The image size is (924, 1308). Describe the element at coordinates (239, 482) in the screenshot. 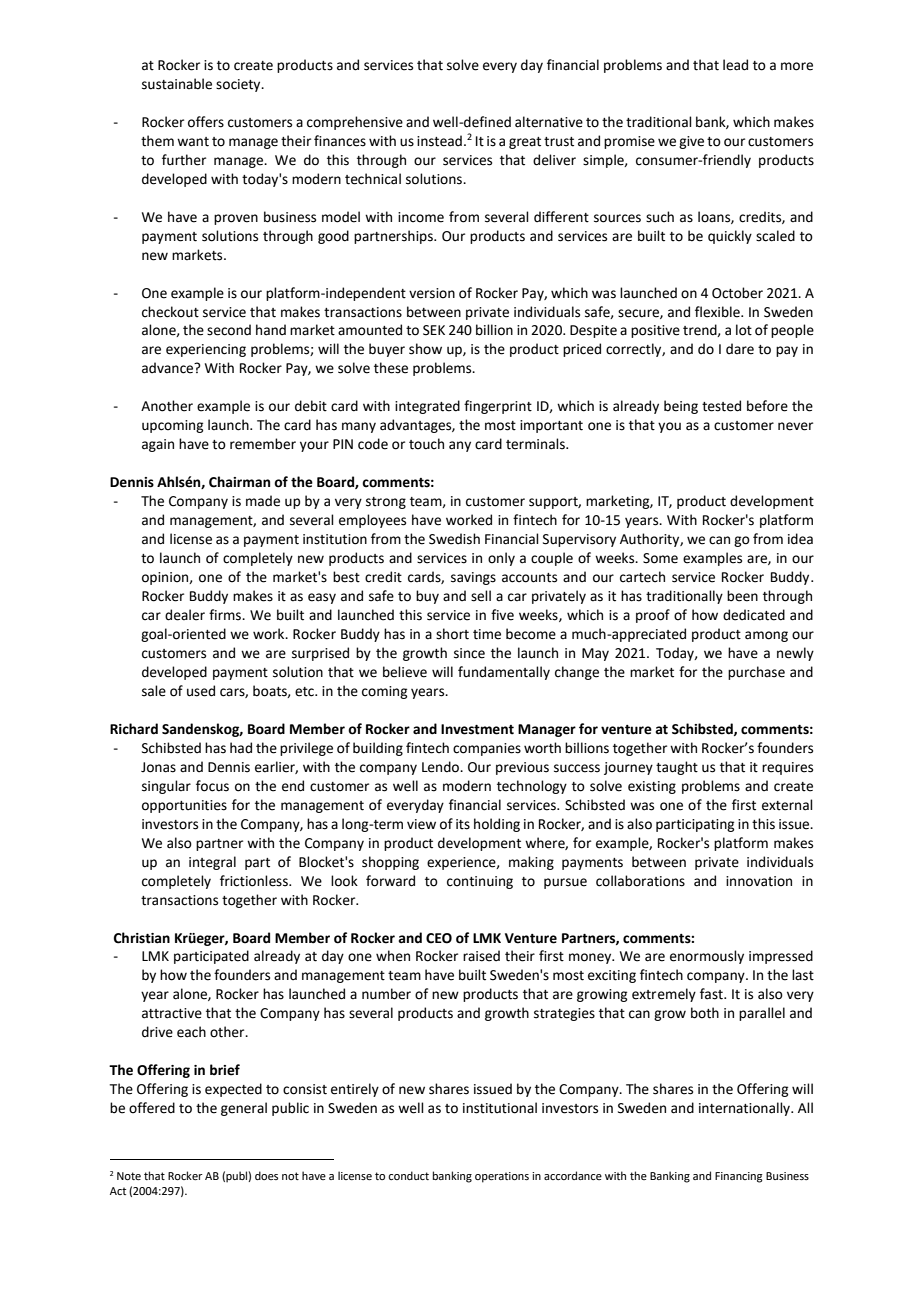

I see `Chairman` at that location.
